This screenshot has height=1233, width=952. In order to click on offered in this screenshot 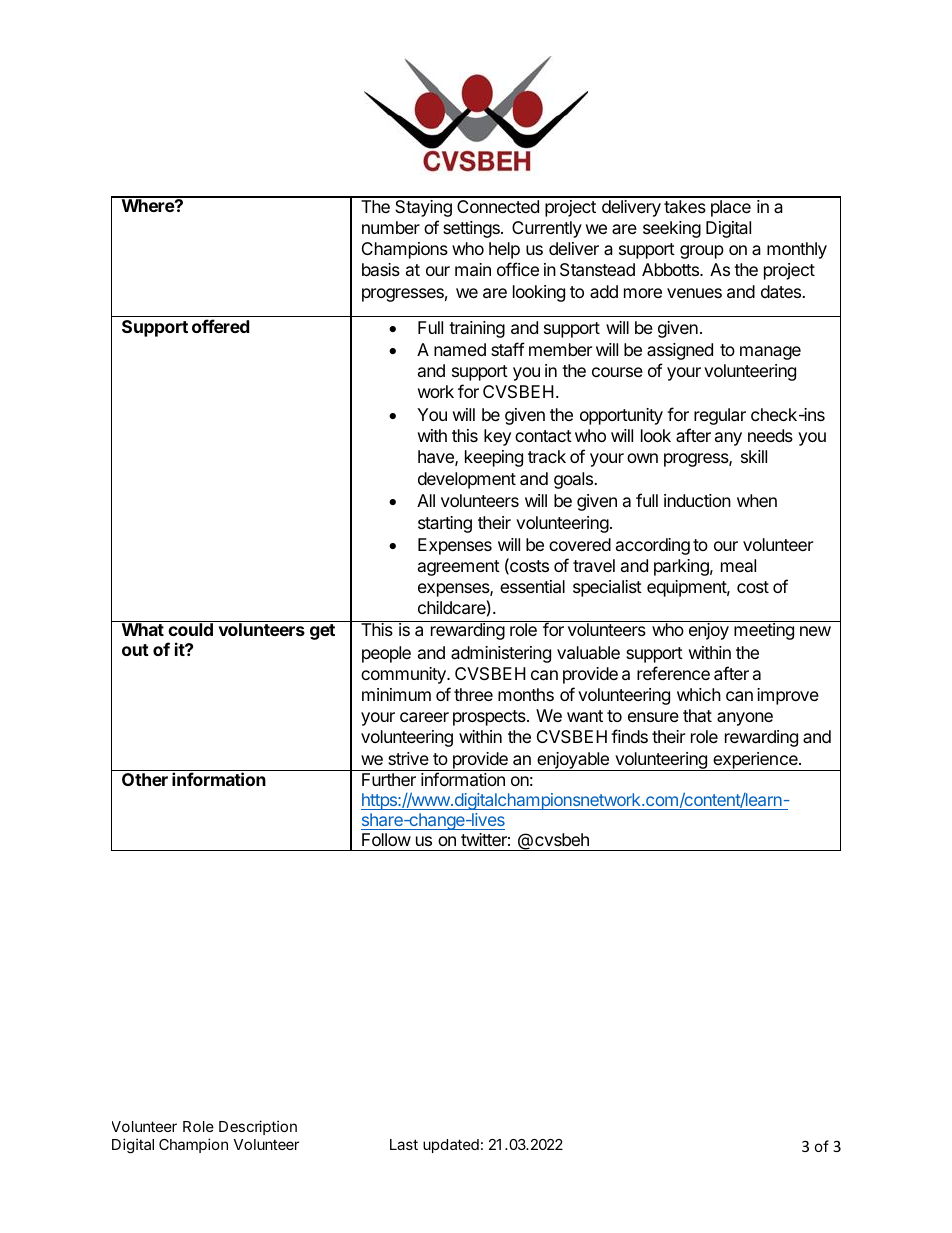, I will do `click(220, 326)`.
